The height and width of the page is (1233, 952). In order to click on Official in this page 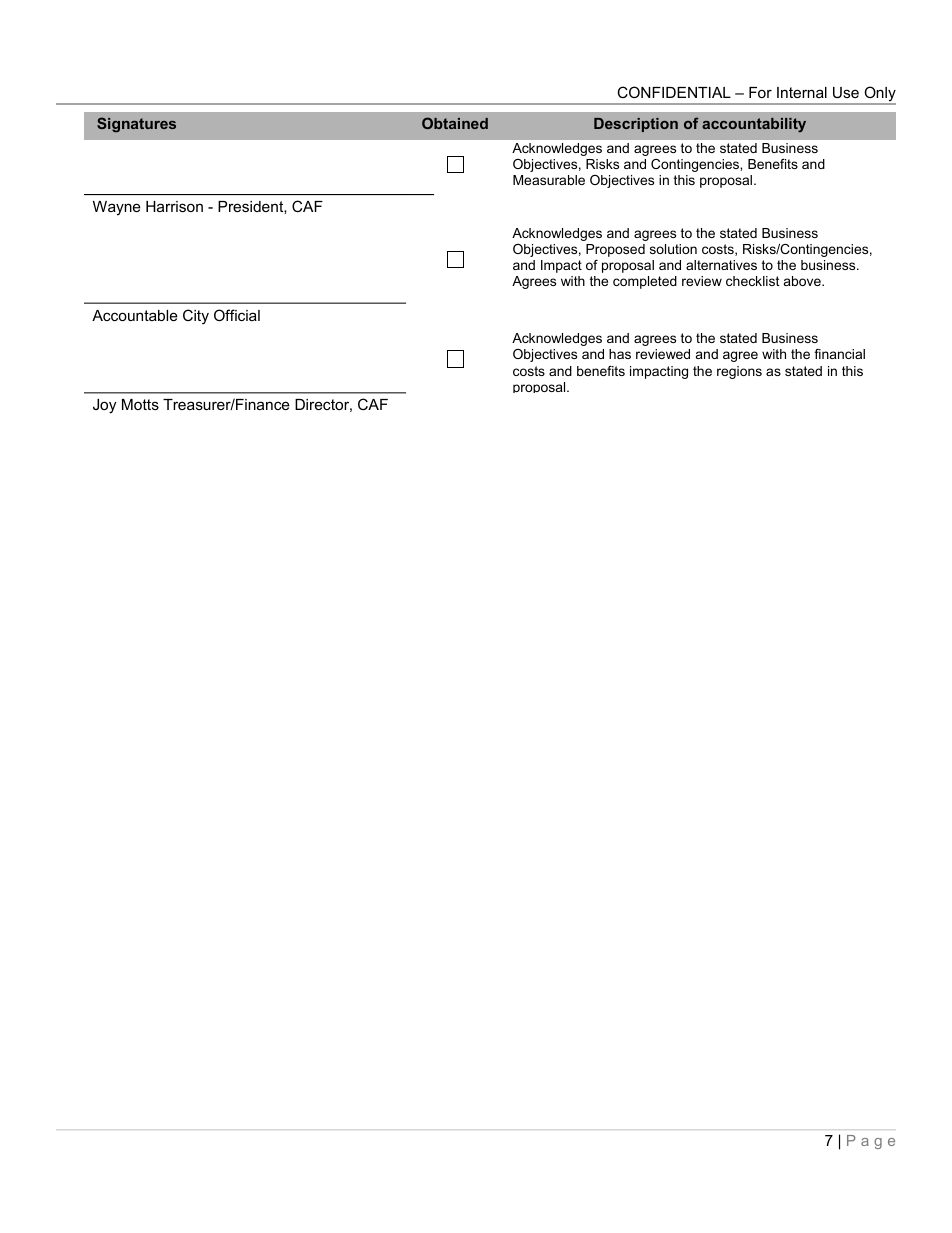, I will do `click(237, 315)`.
